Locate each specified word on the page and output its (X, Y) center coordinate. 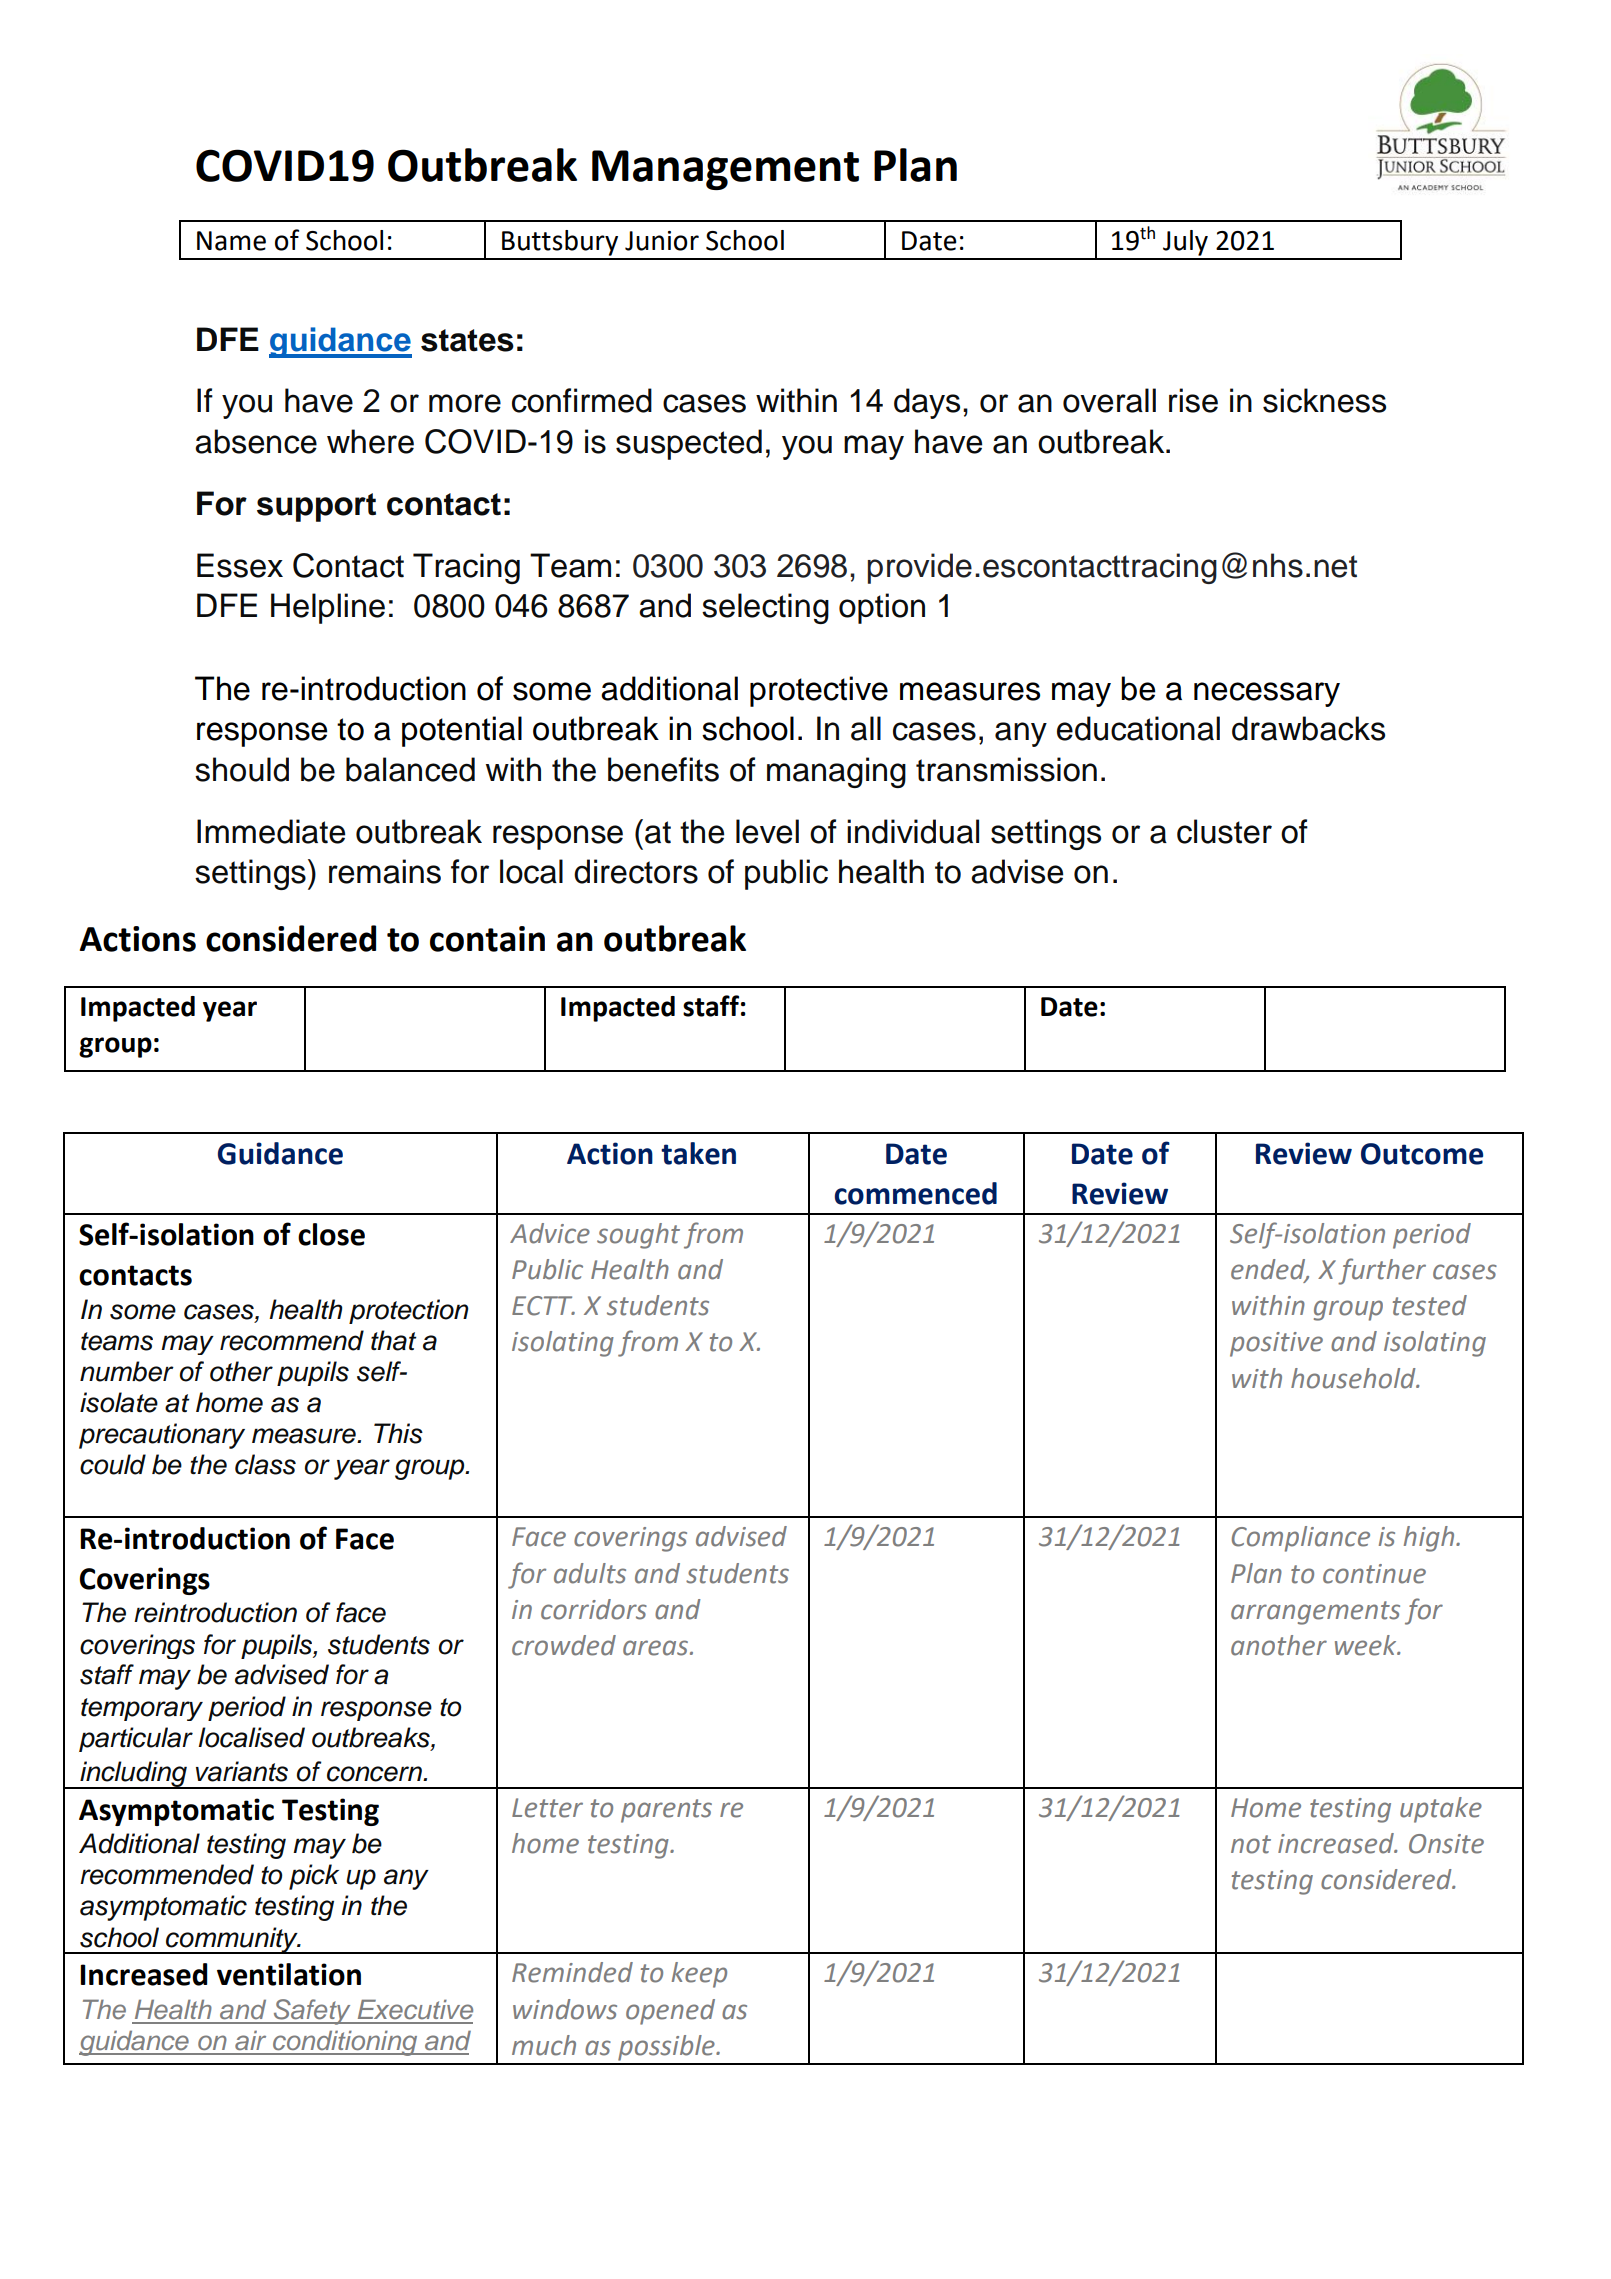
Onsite (1446, 1844)
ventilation (289, 1974)
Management (725, 170)
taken (698, 1153)
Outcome (1422, 1154)
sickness (1324, 400)
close (331, 1234)
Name (231, 241)
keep (699, 1975)
